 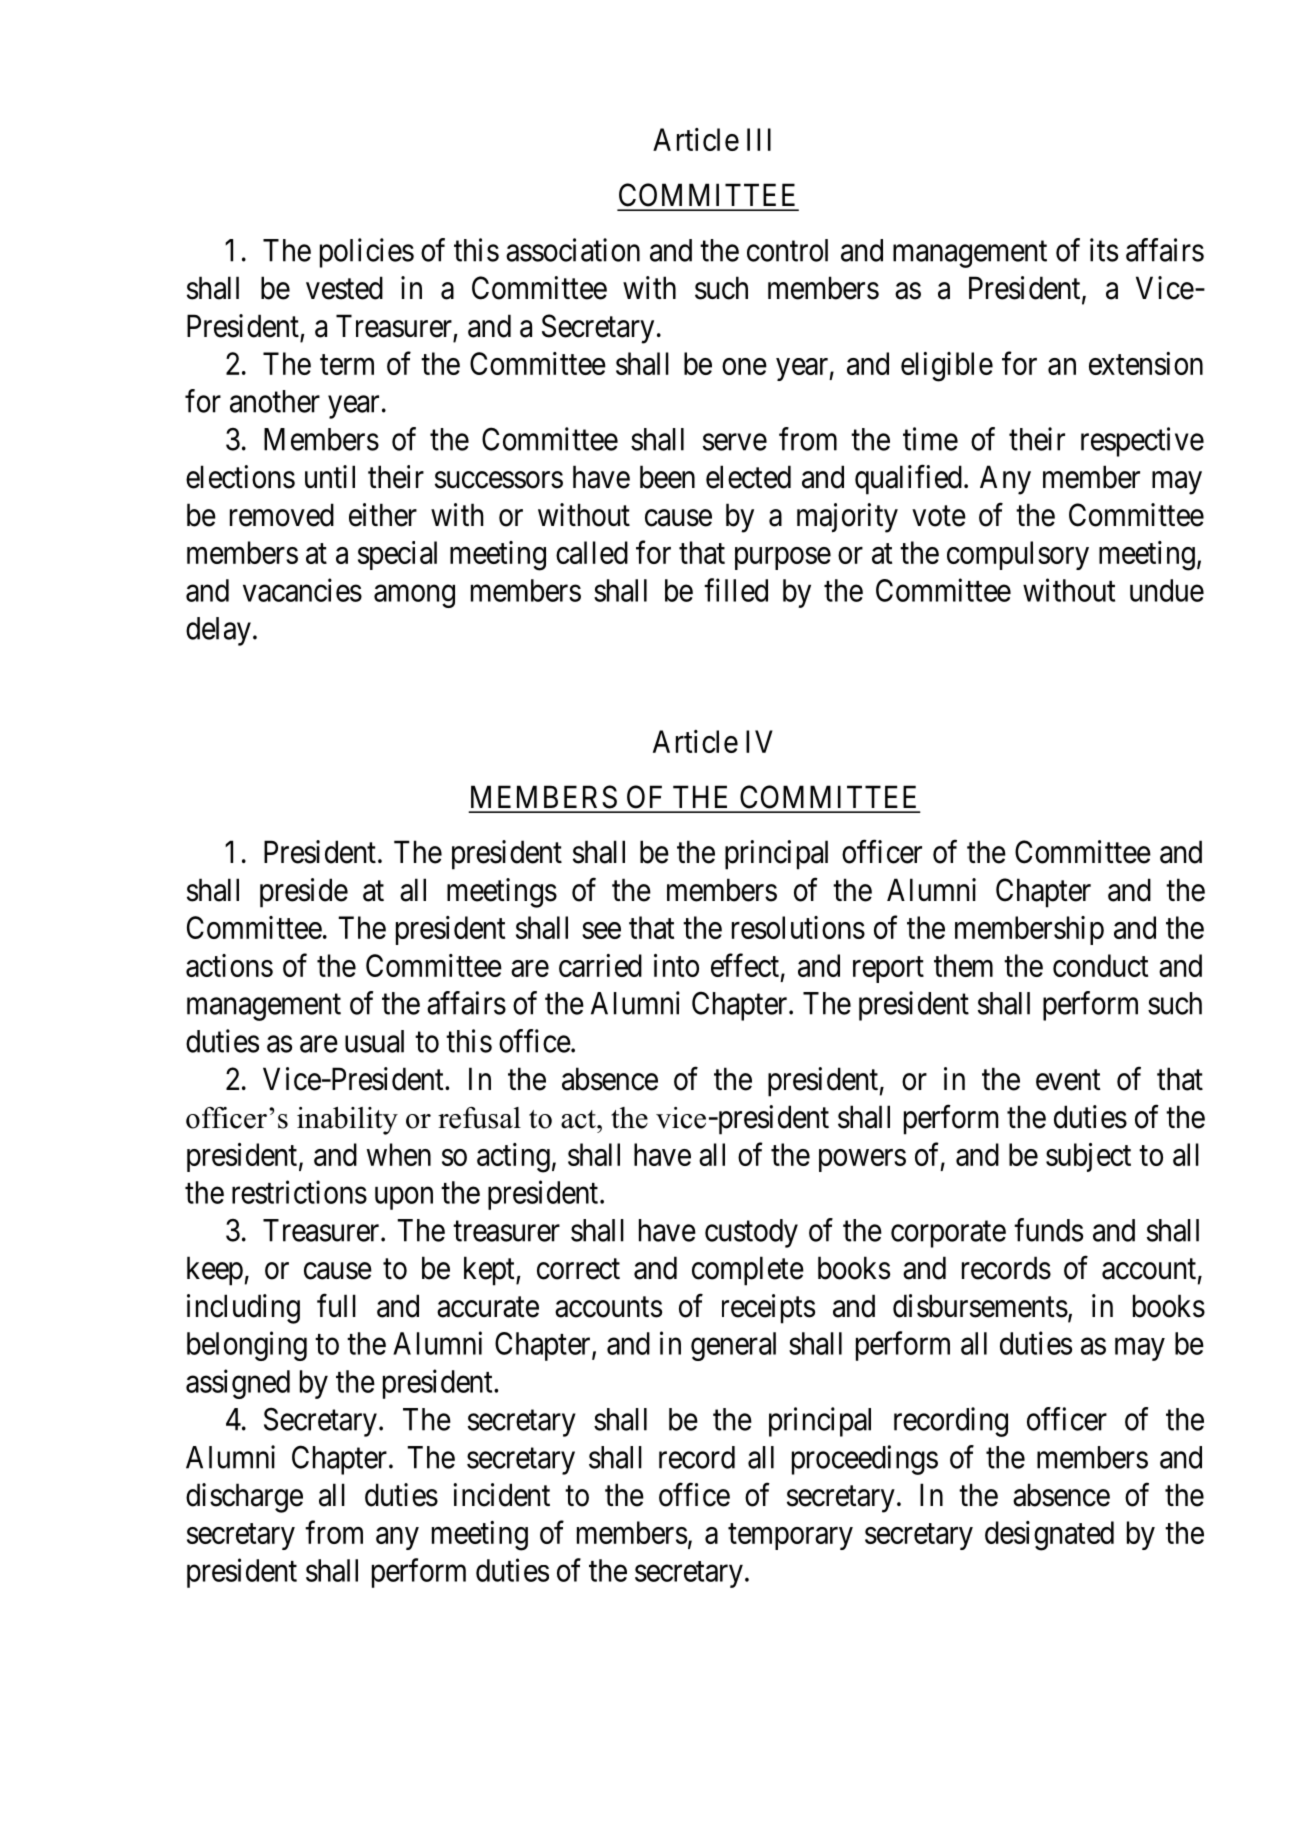 I want to click on discharge, so click(x=244, y=1498).
